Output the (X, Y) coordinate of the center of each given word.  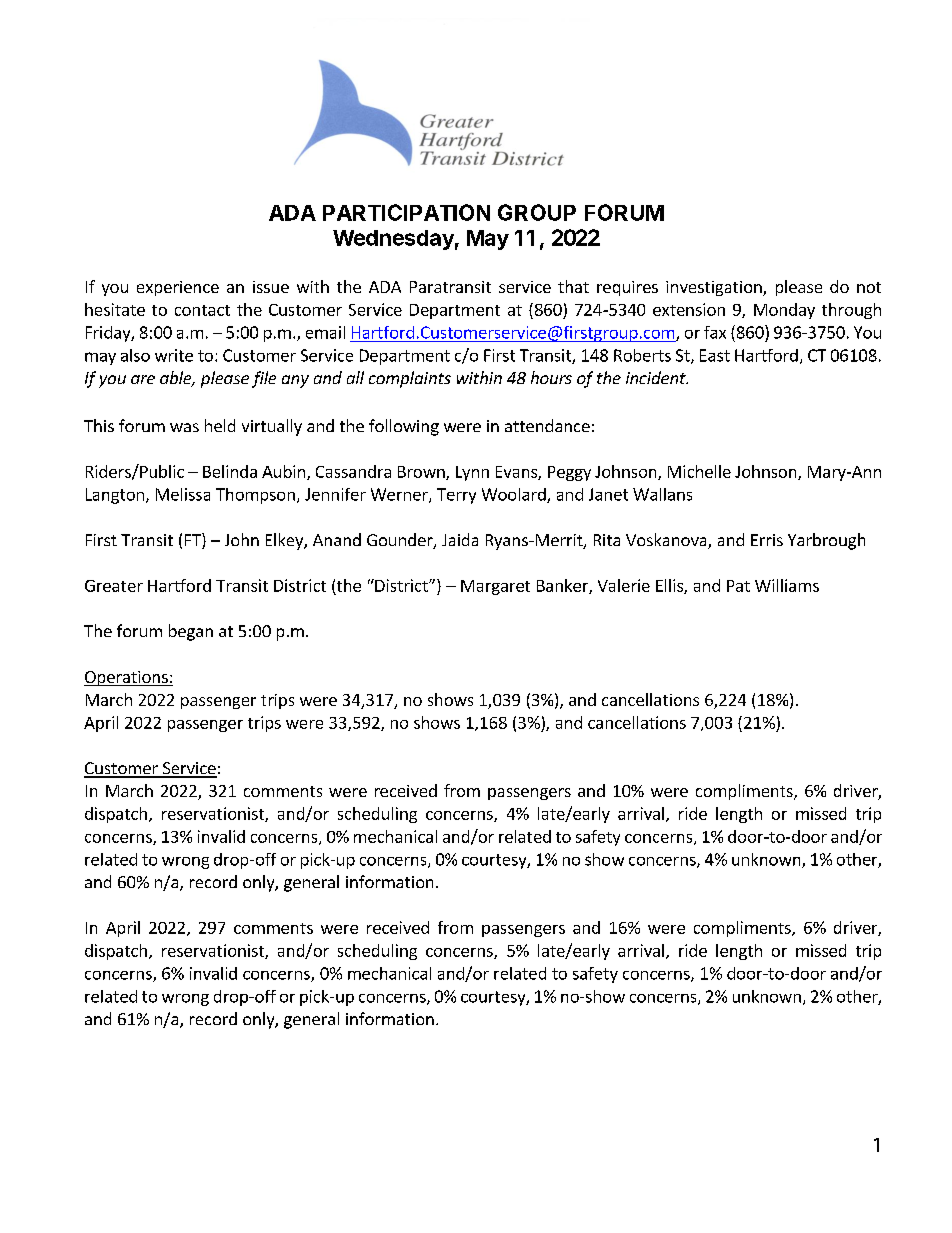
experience (178, 288)
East (715, 355)
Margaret (495, 587)
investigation (715, 288)
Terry (456, 496)
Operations (127, 678)
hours (551, 377)
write (174, 355)
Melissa (183, 494)
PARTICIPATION (406, 212)
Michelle (699, 471)
